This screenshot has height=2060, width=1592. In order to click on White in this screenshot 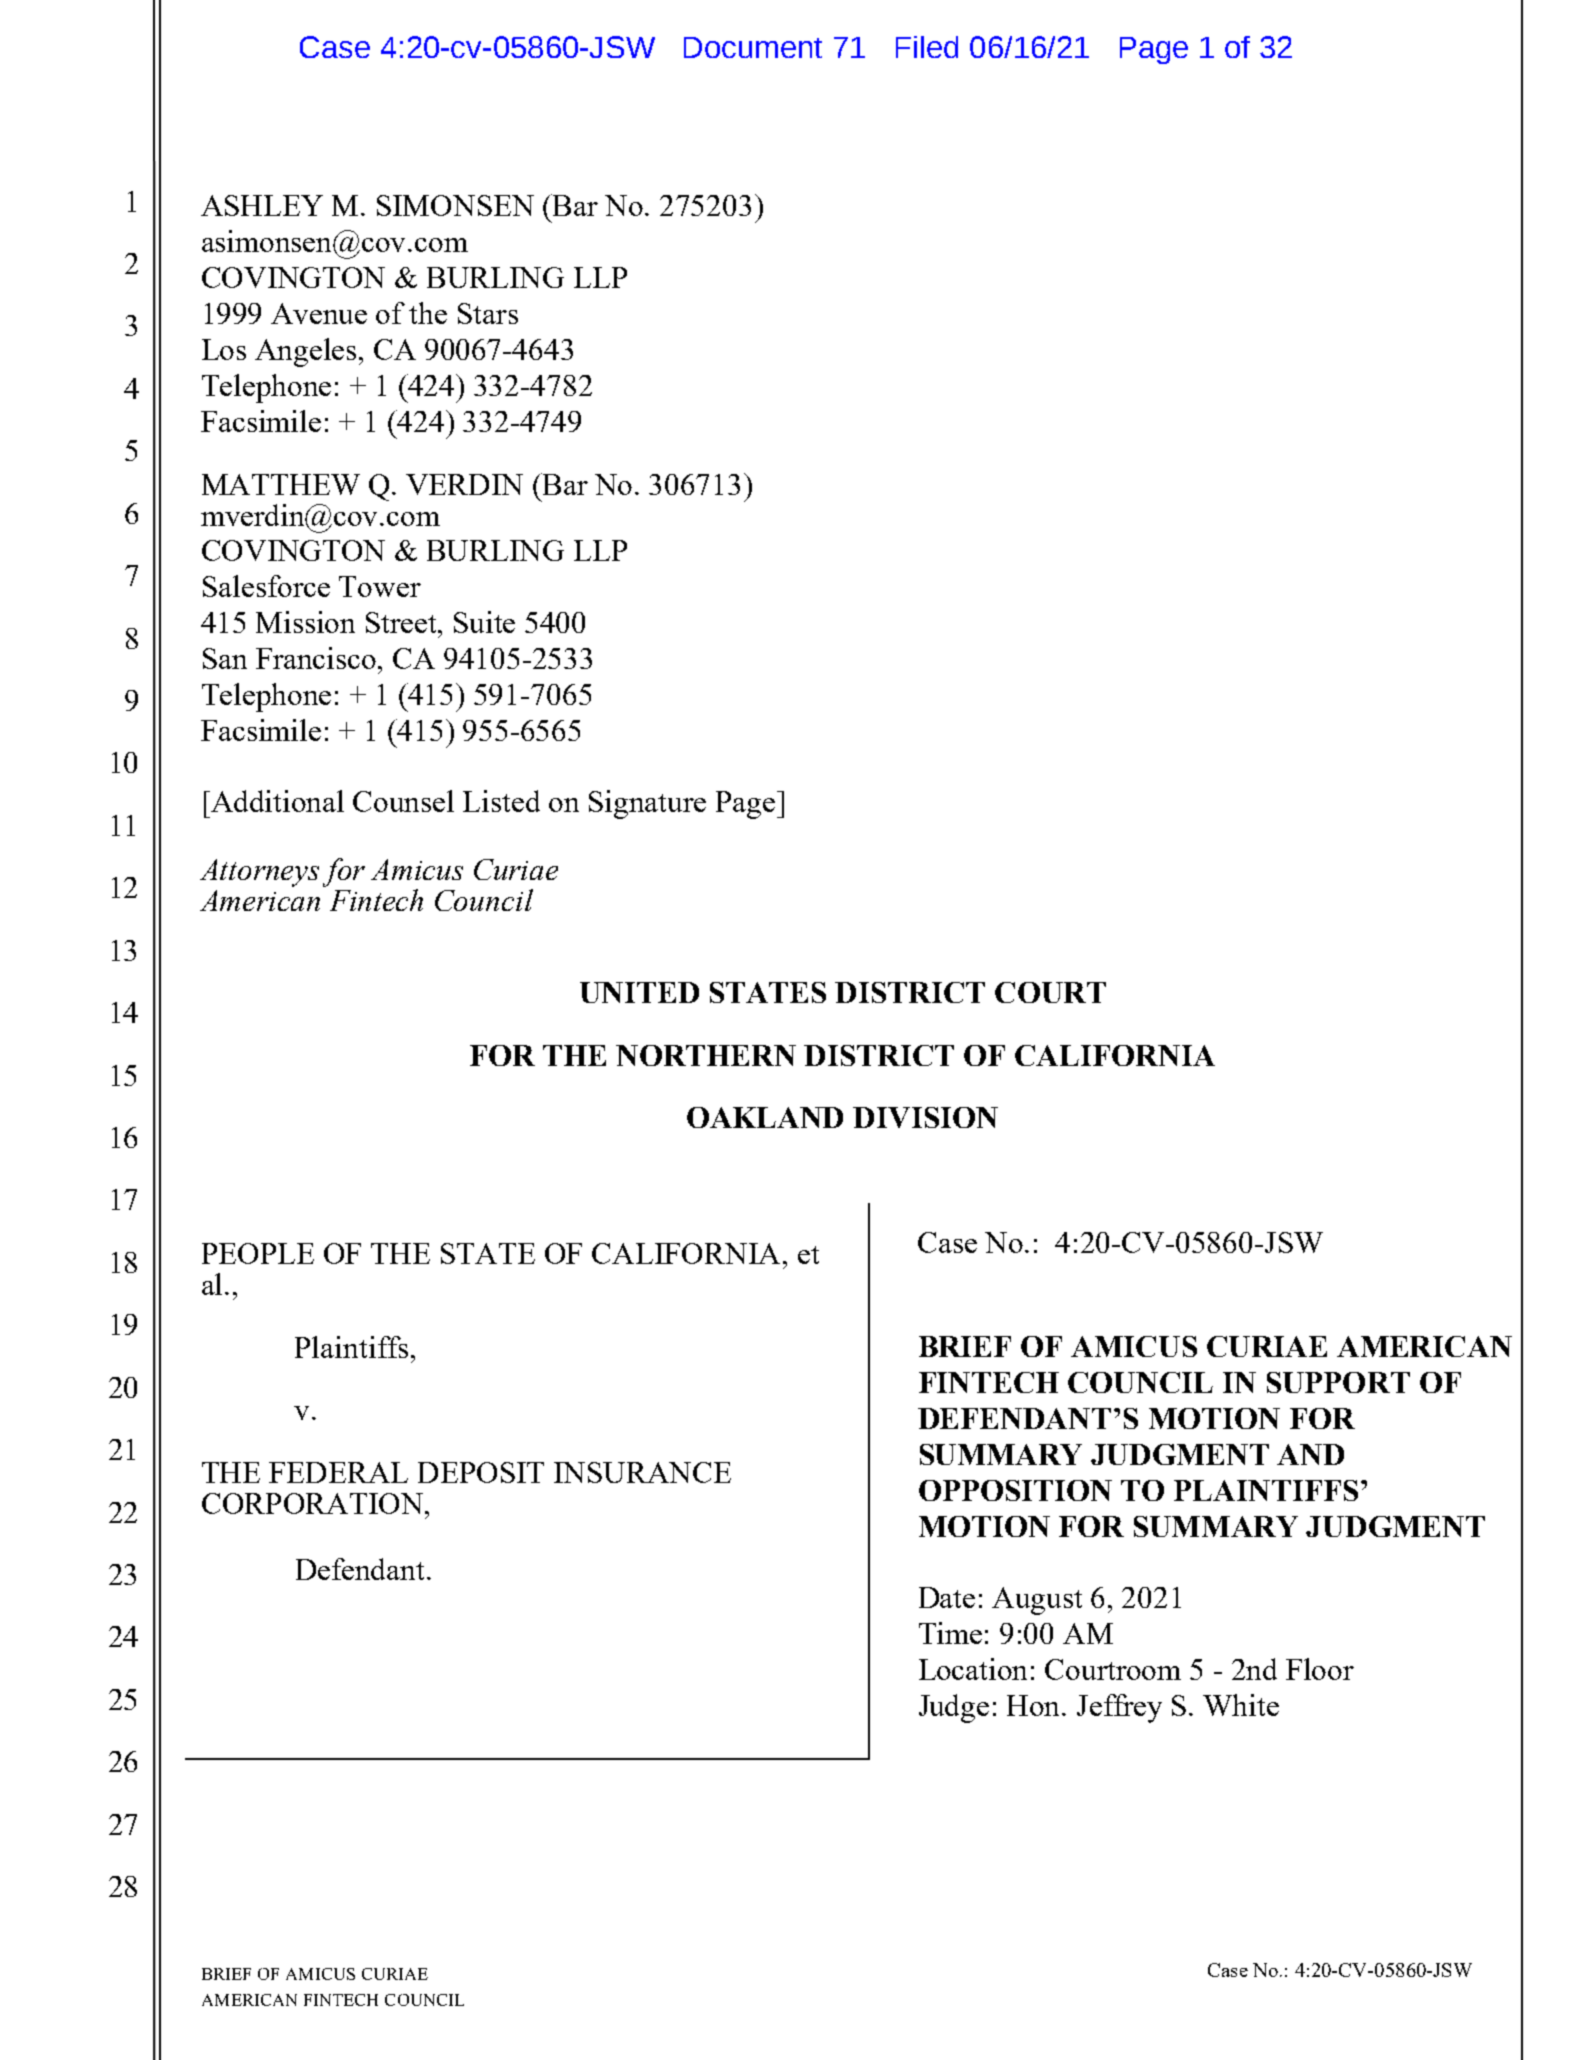, I will do `click(1241, 1705)`.
